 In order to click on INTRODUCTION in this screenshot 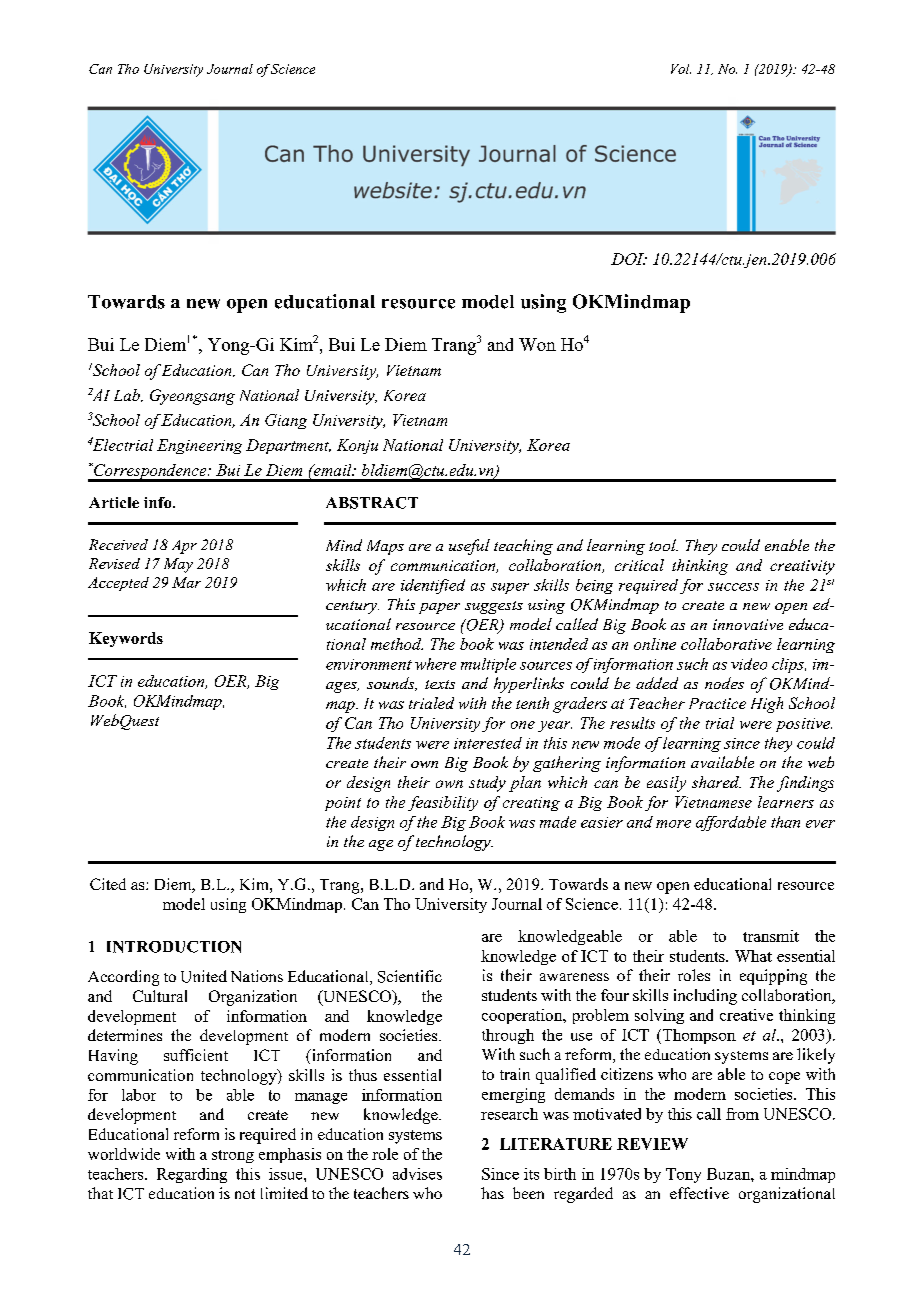, I will do `click(174, 947)`.
